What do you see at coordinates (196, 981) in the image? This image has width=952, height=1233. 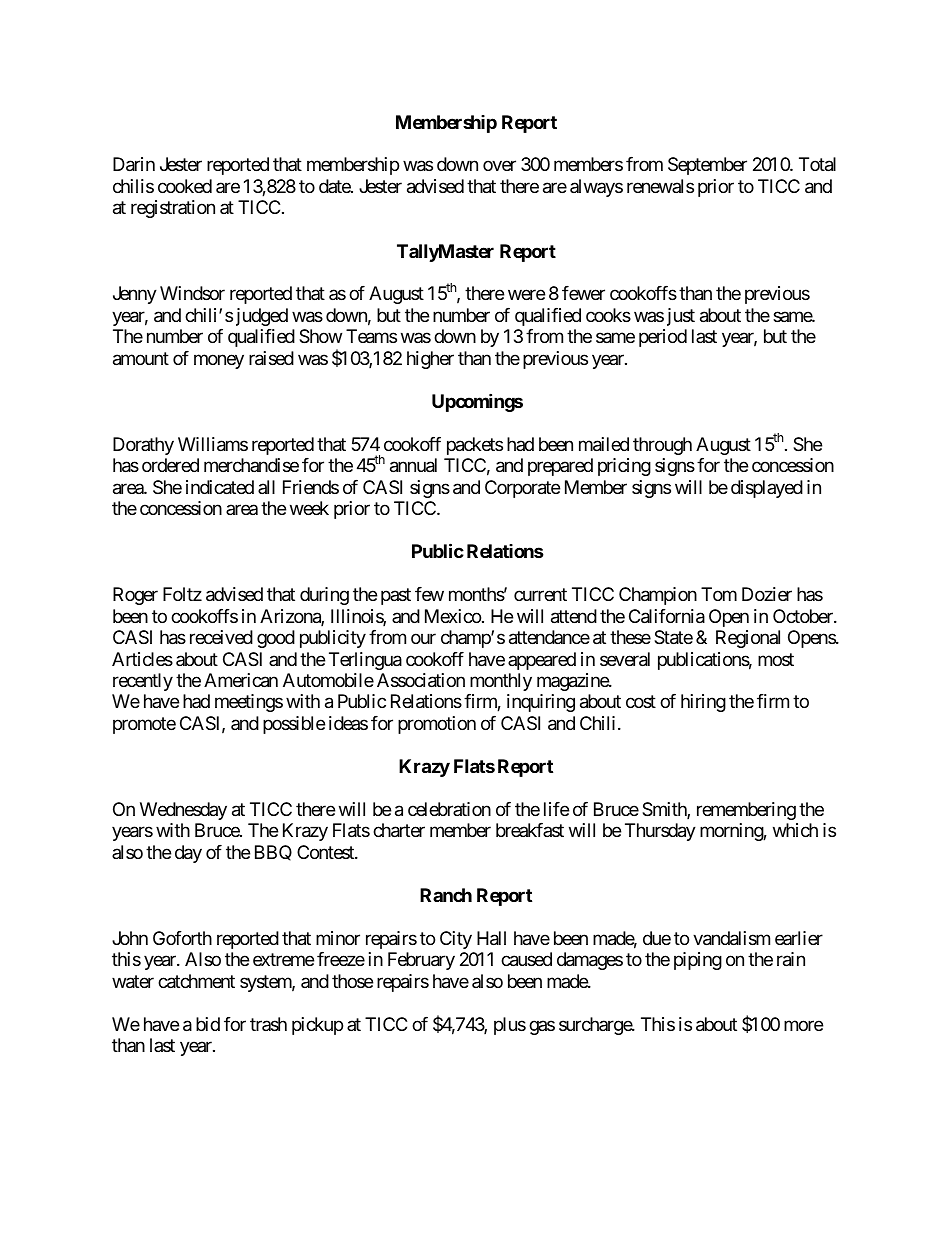 I see `catchment` at bounding box center [196, 981].
